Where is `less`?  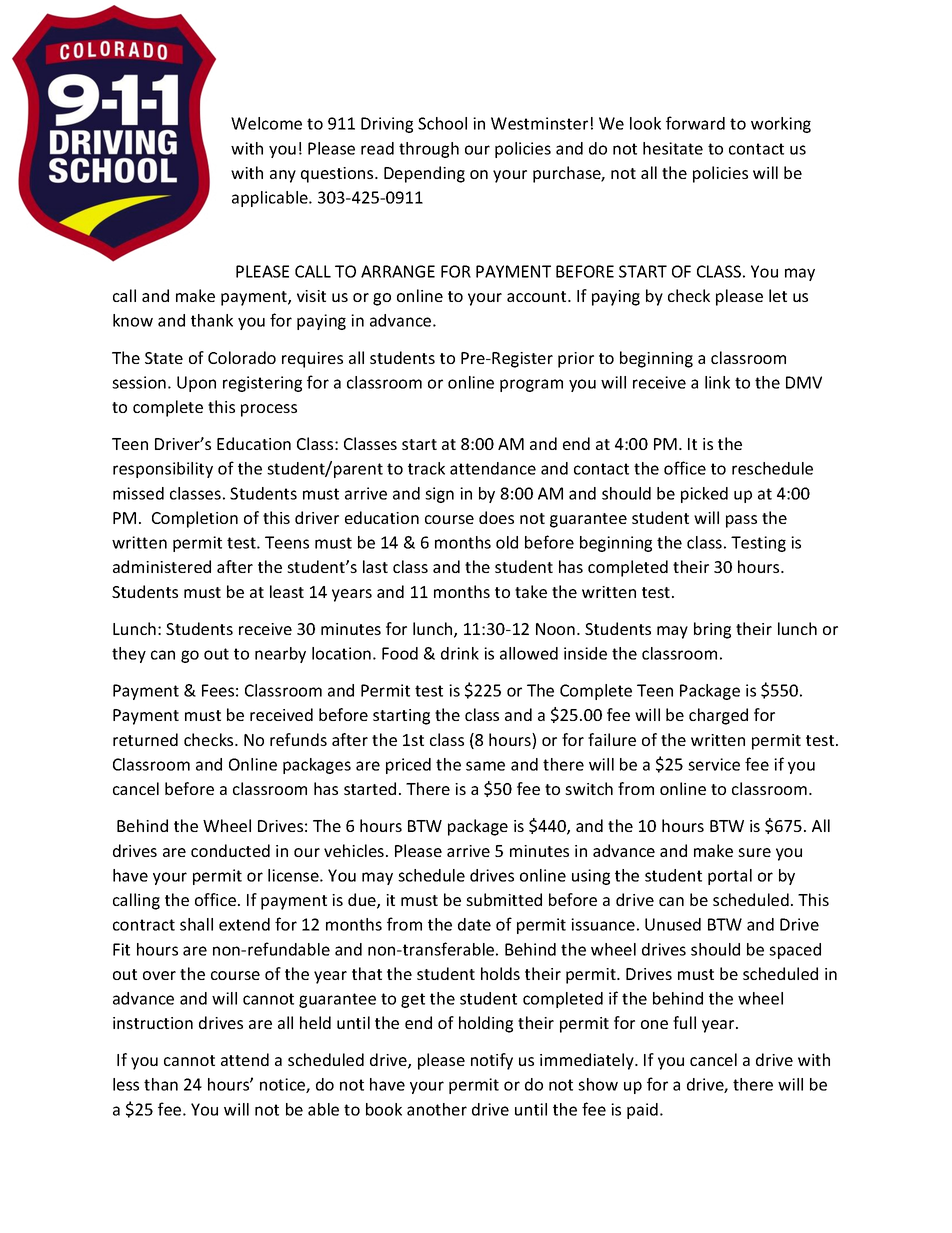 less is located at coordinates (126, 1084).
